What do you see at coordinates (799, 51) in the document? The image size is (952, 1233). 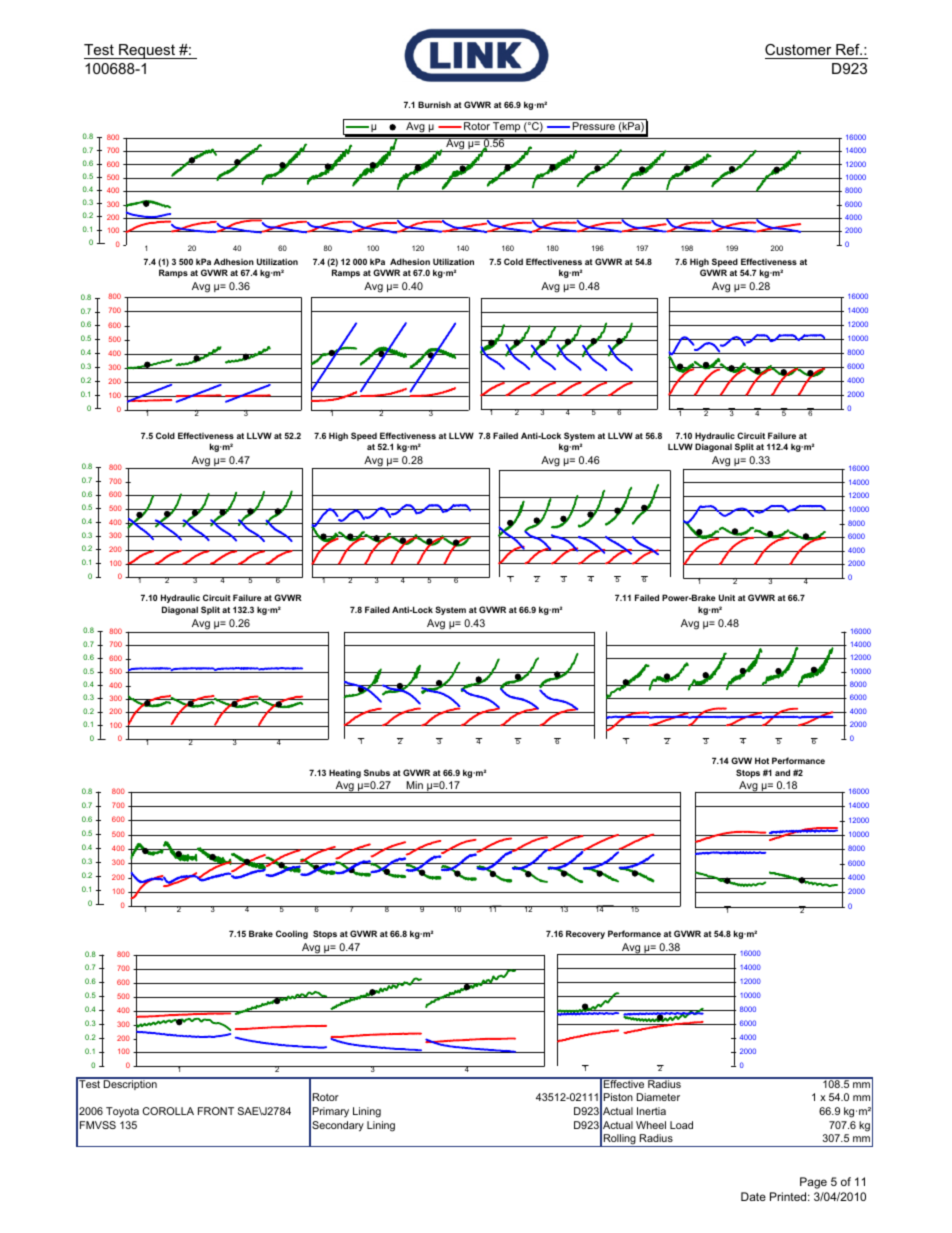 I see `Customer` at bounding box center [799, 51].
